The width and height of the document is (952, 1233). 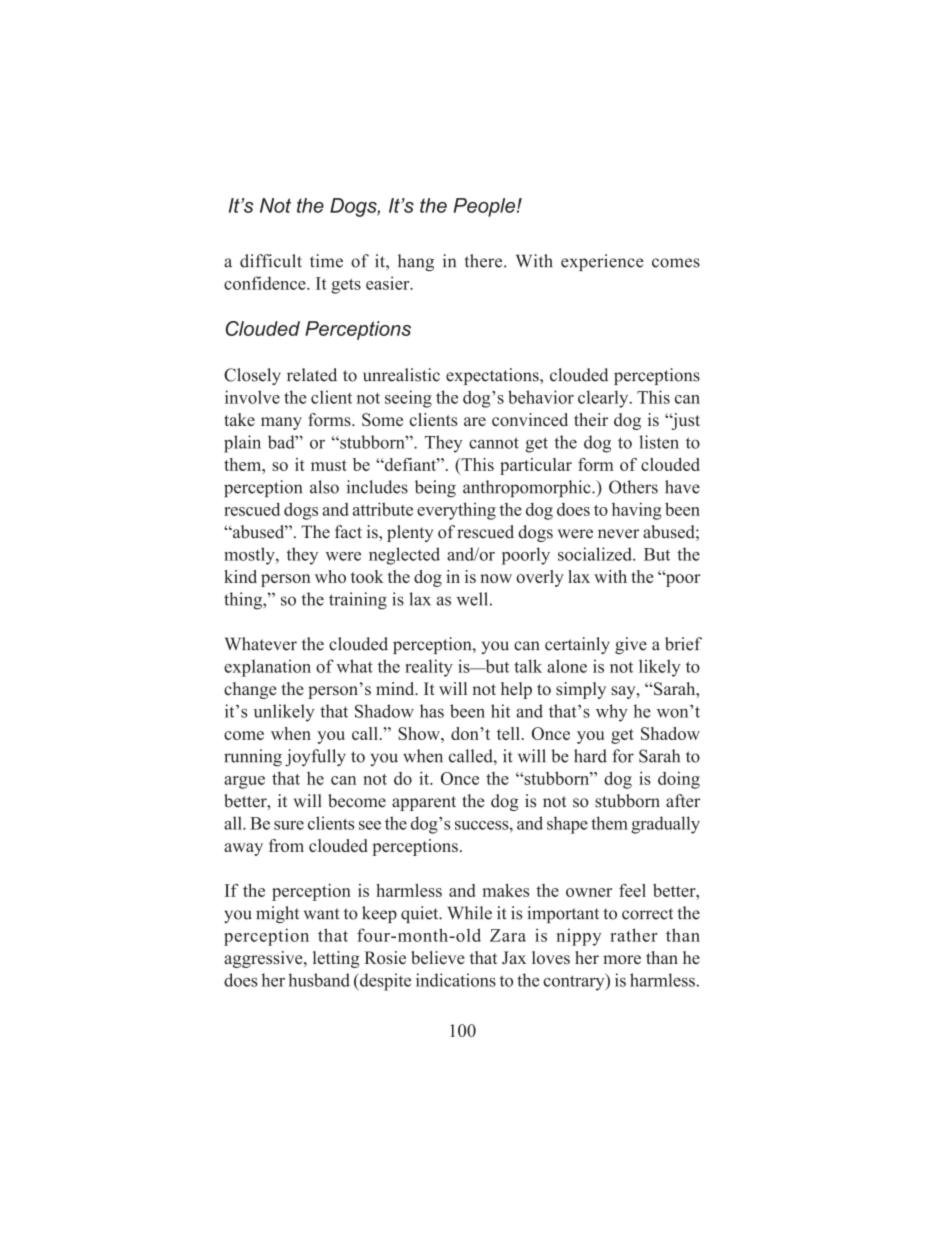 What do you see at coordinates (330, 576) in the document?
I see `who` at bounding box center [330, 576].
